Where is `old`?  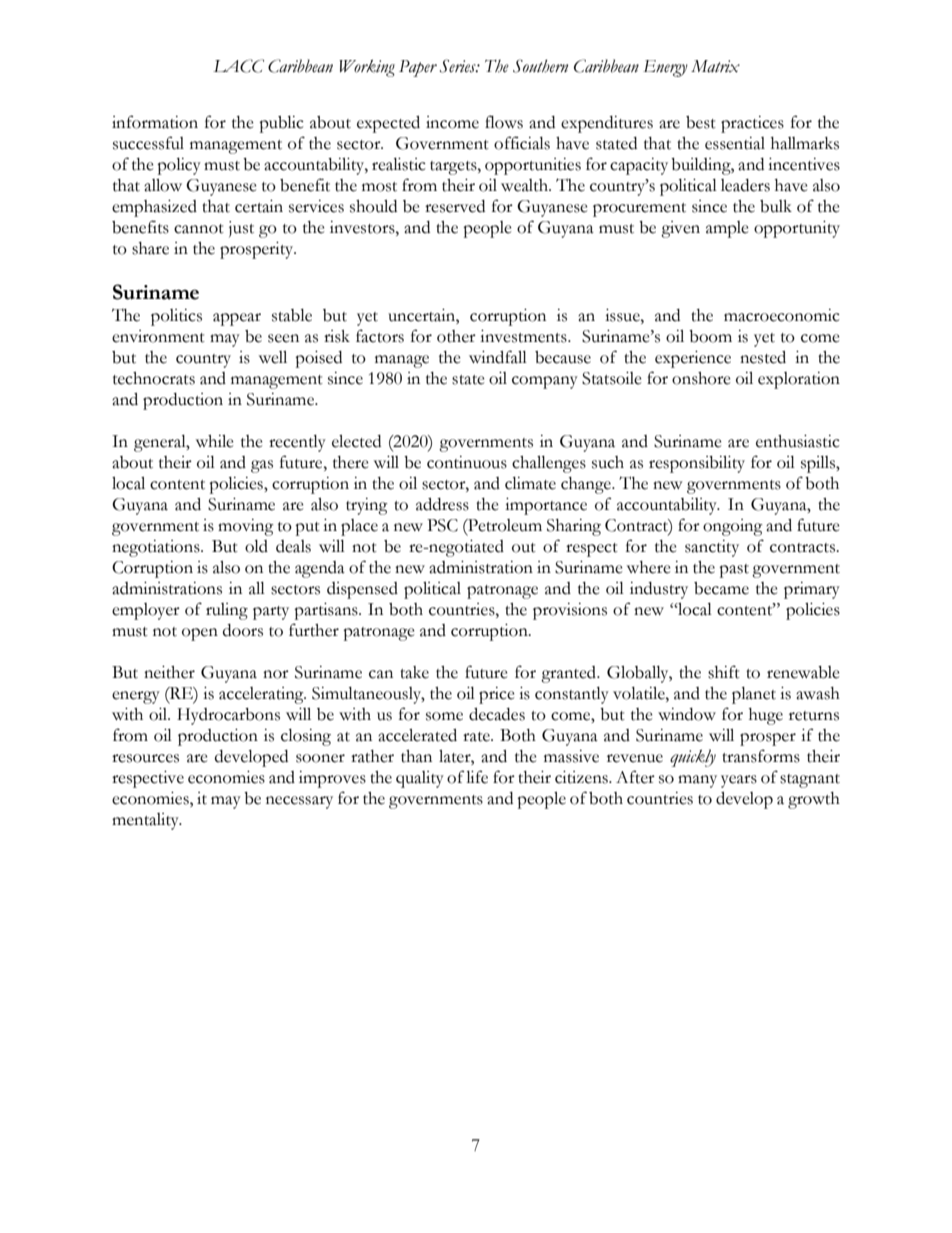
old is located at coordinates (256, 546).
